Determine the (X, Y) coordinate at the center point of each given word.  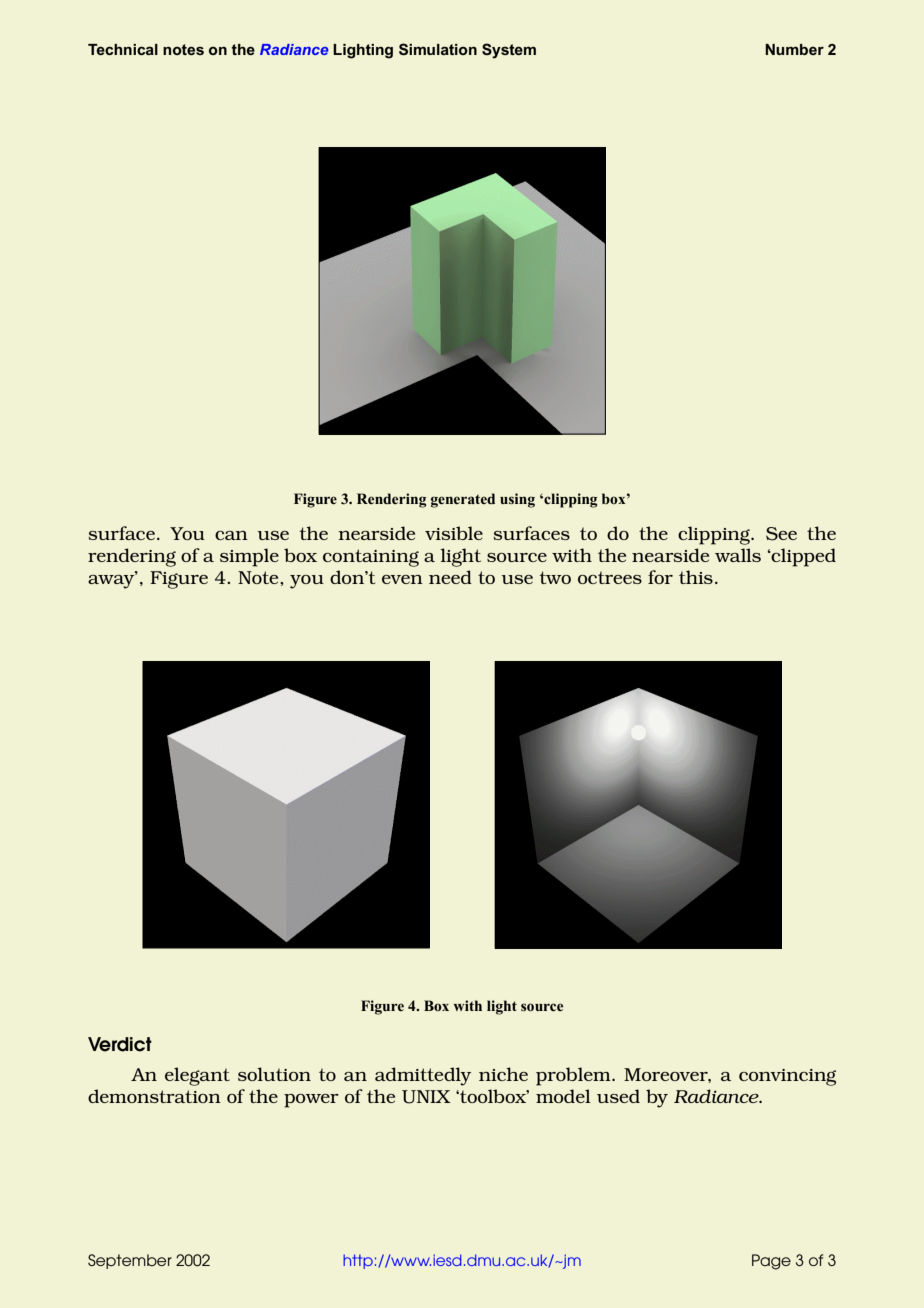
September (130, 1261)
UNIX (426, 1097)
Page (771, 1262)
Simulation (438, 49)
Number (794, 49)
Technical (123, 49)
